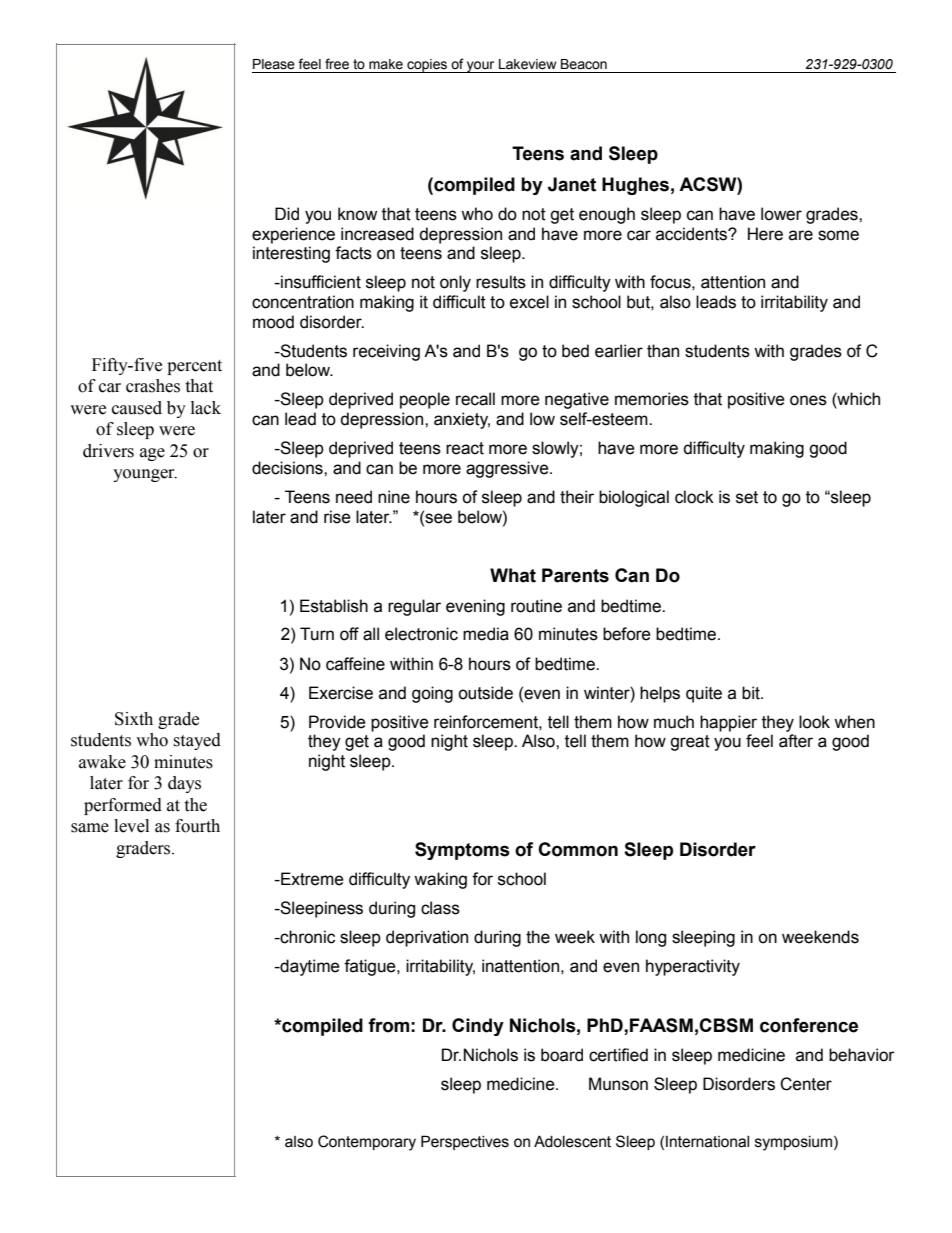 The height and width of the screenshot is (1233, 952). What do you see at coordinates (781, 214) in the screenshot?
I see `lower` at bounding box center [781, 214].
